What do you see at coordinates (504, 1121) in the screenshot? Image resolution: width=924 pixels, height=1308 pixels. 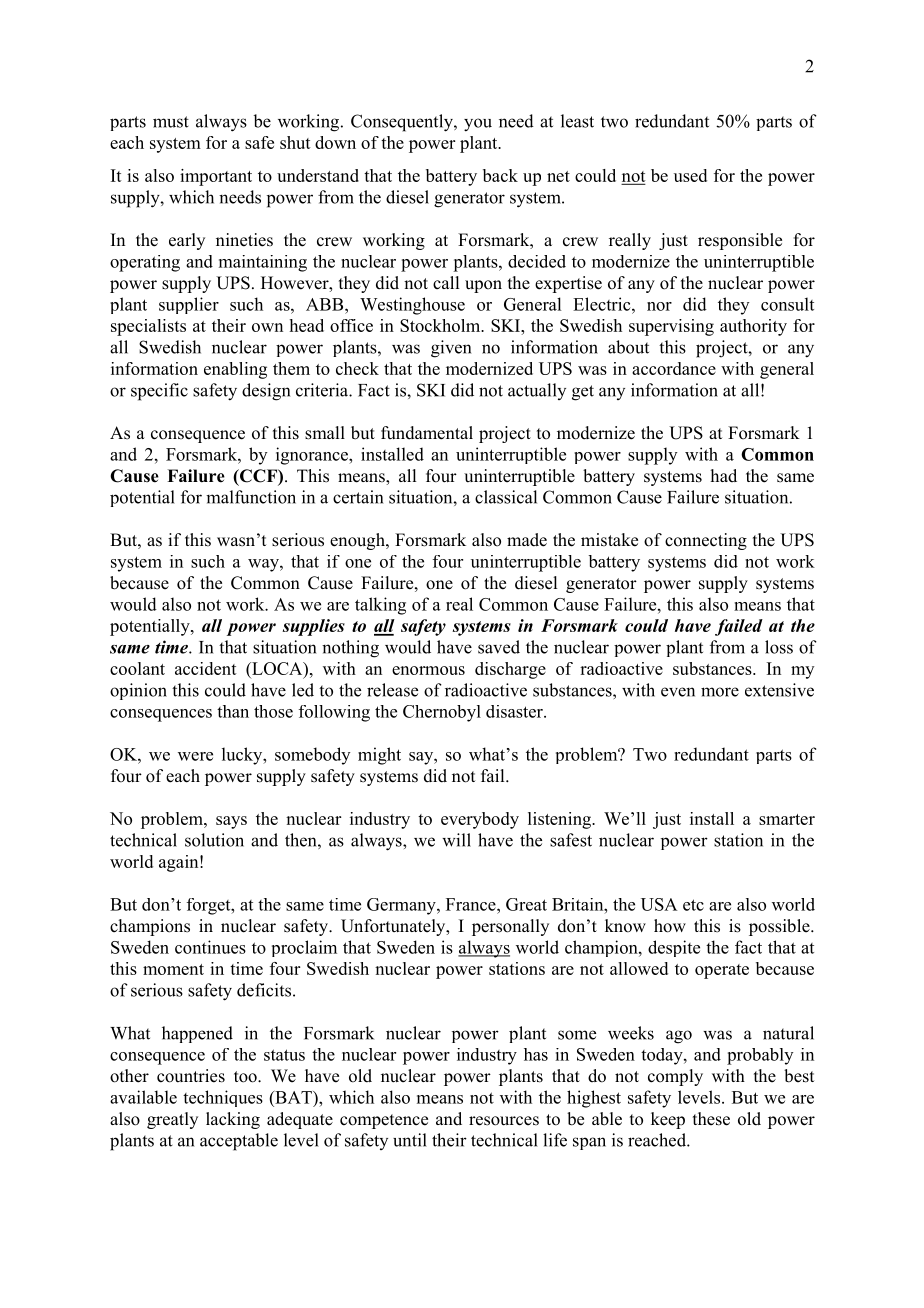 I see `resources` at bounding box center [504, 1121].
